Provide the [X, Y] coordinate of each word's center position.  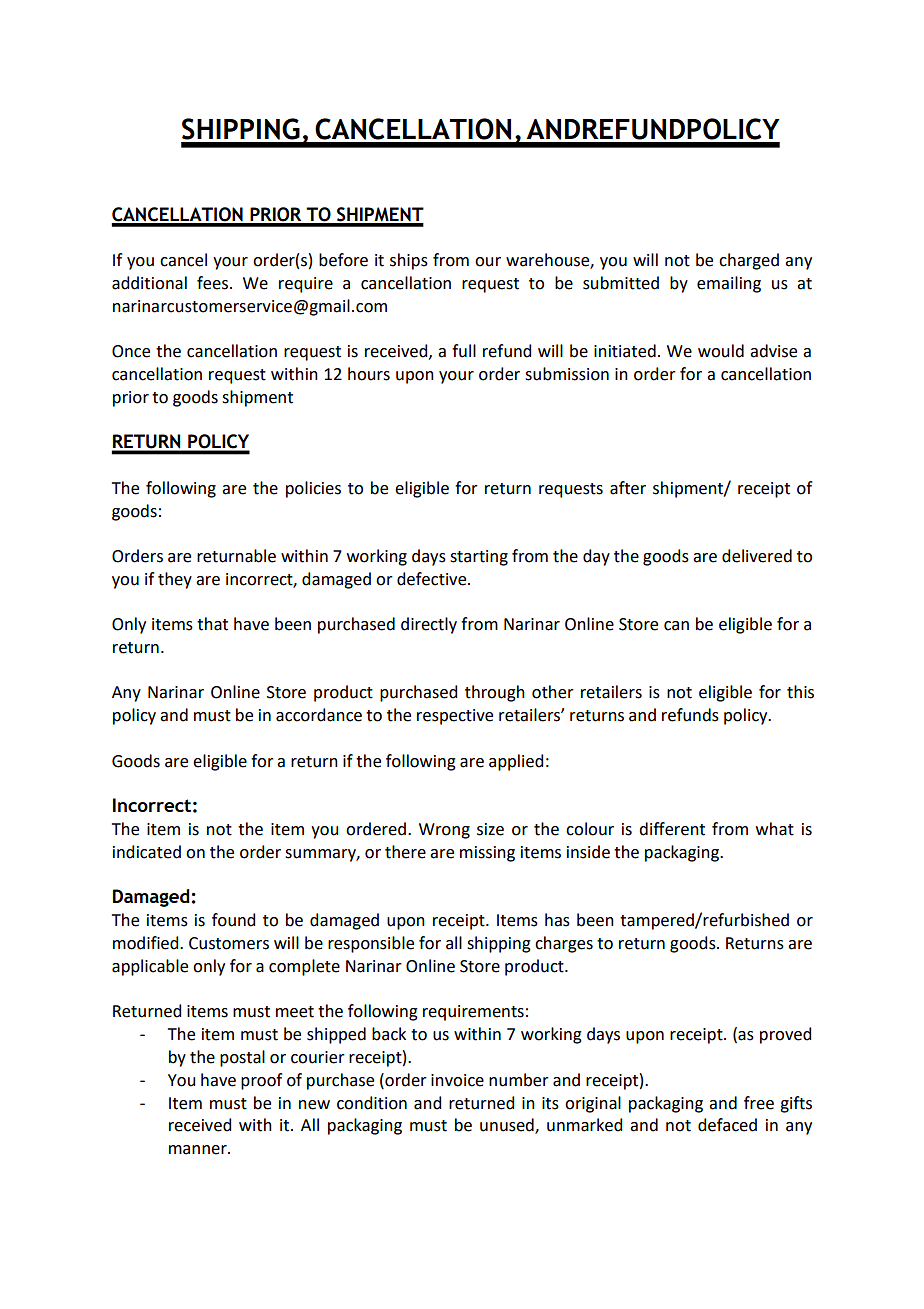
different [672, 829]
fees [214, 283]
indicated [147, 852]
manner [199, 1150]
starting [479, 558]
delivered [757, 556]
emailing [729, 284]
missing [487, 854]
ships [409, 261]
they [175, 580]
